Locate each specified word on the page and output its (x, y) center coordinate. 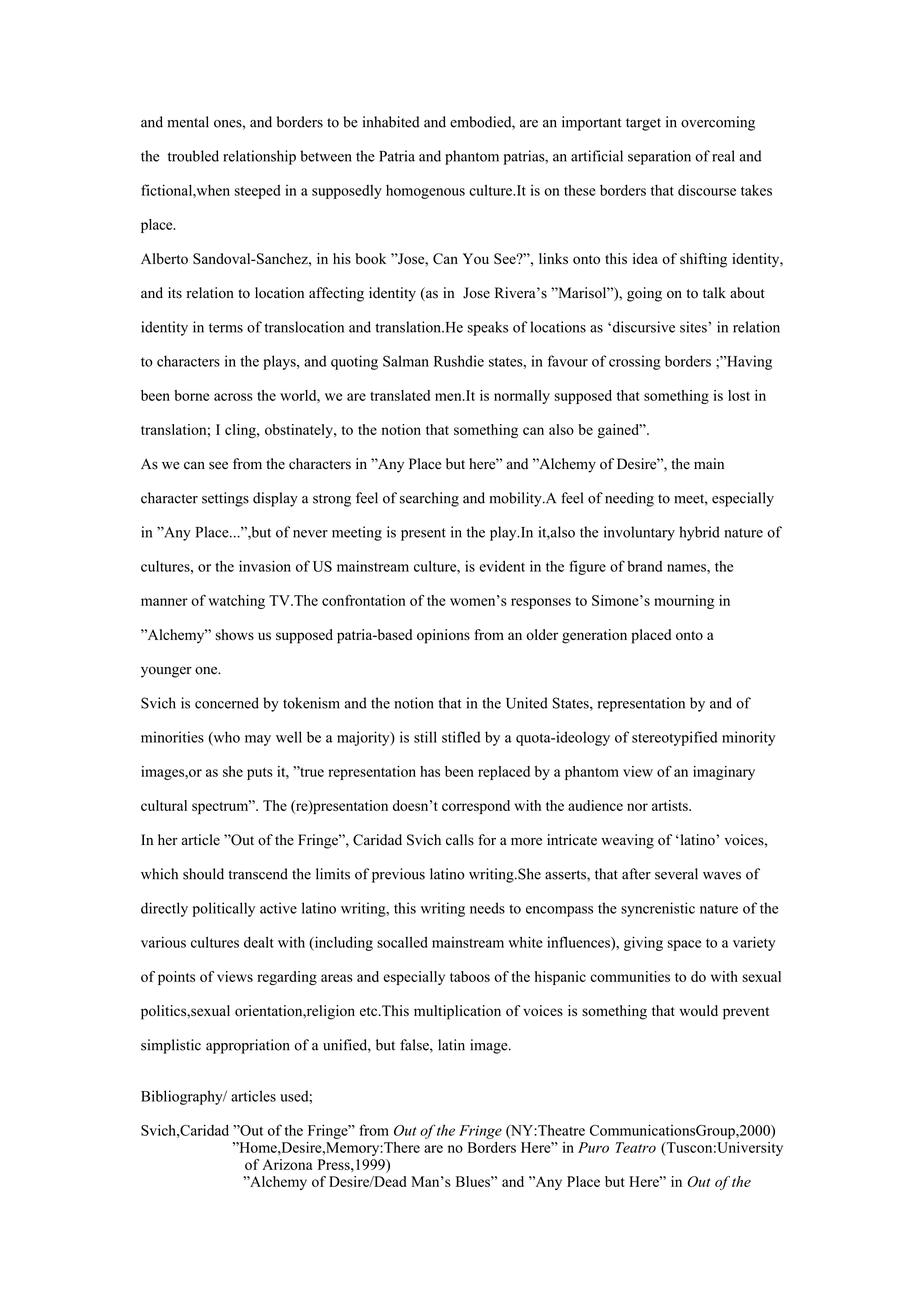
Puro (593, 1147)
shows (234, 634)
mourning (684, 602)
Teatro (636, 1147)
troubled (193, 156)
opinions (443, 636)
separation (659, 157)
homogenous (425, 192)
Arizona (287, 1164)
